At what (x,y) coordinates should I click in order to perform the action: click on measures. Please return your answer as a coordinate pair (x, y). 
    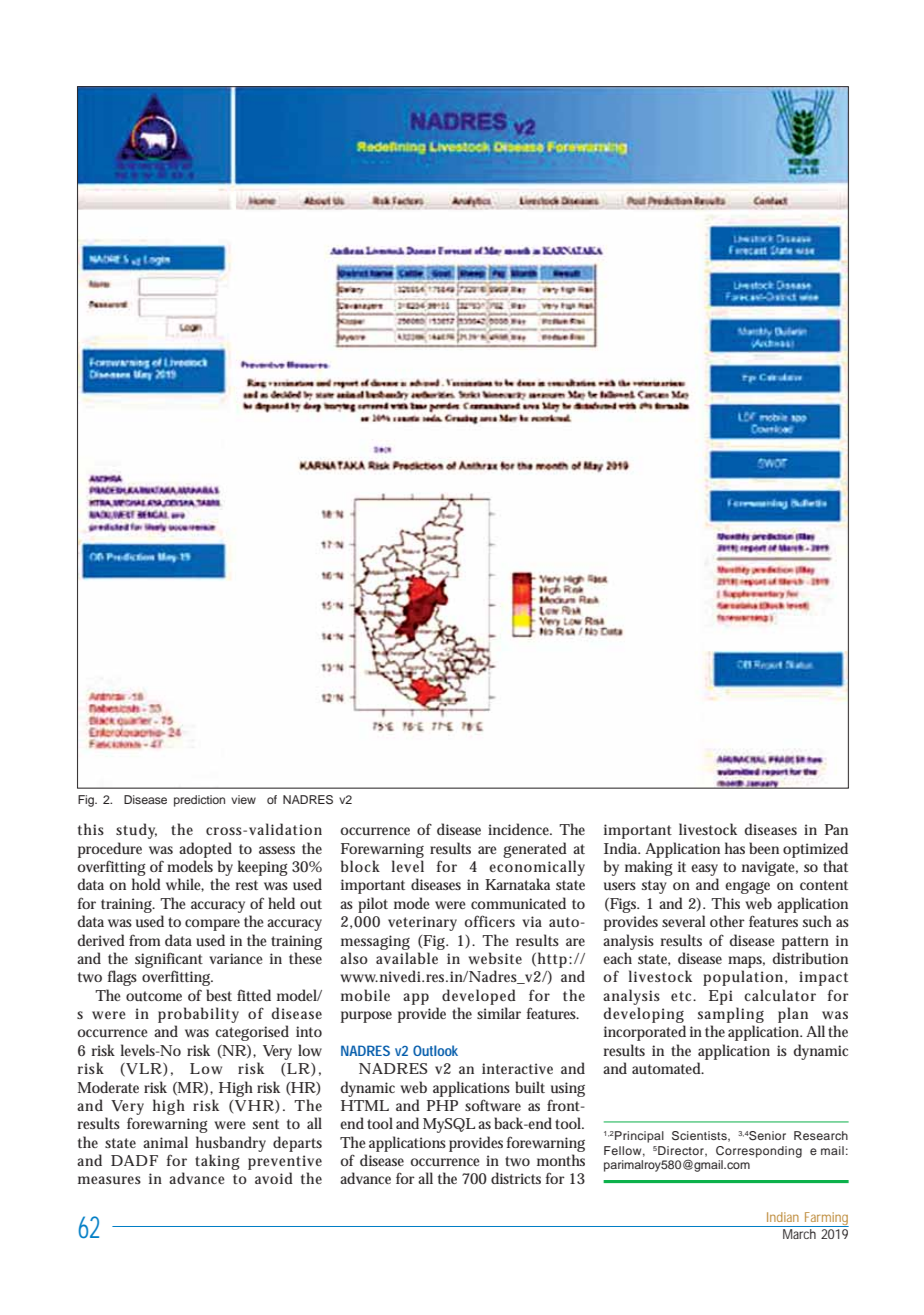
    Looking at the image, I should click on (109, 1180).
